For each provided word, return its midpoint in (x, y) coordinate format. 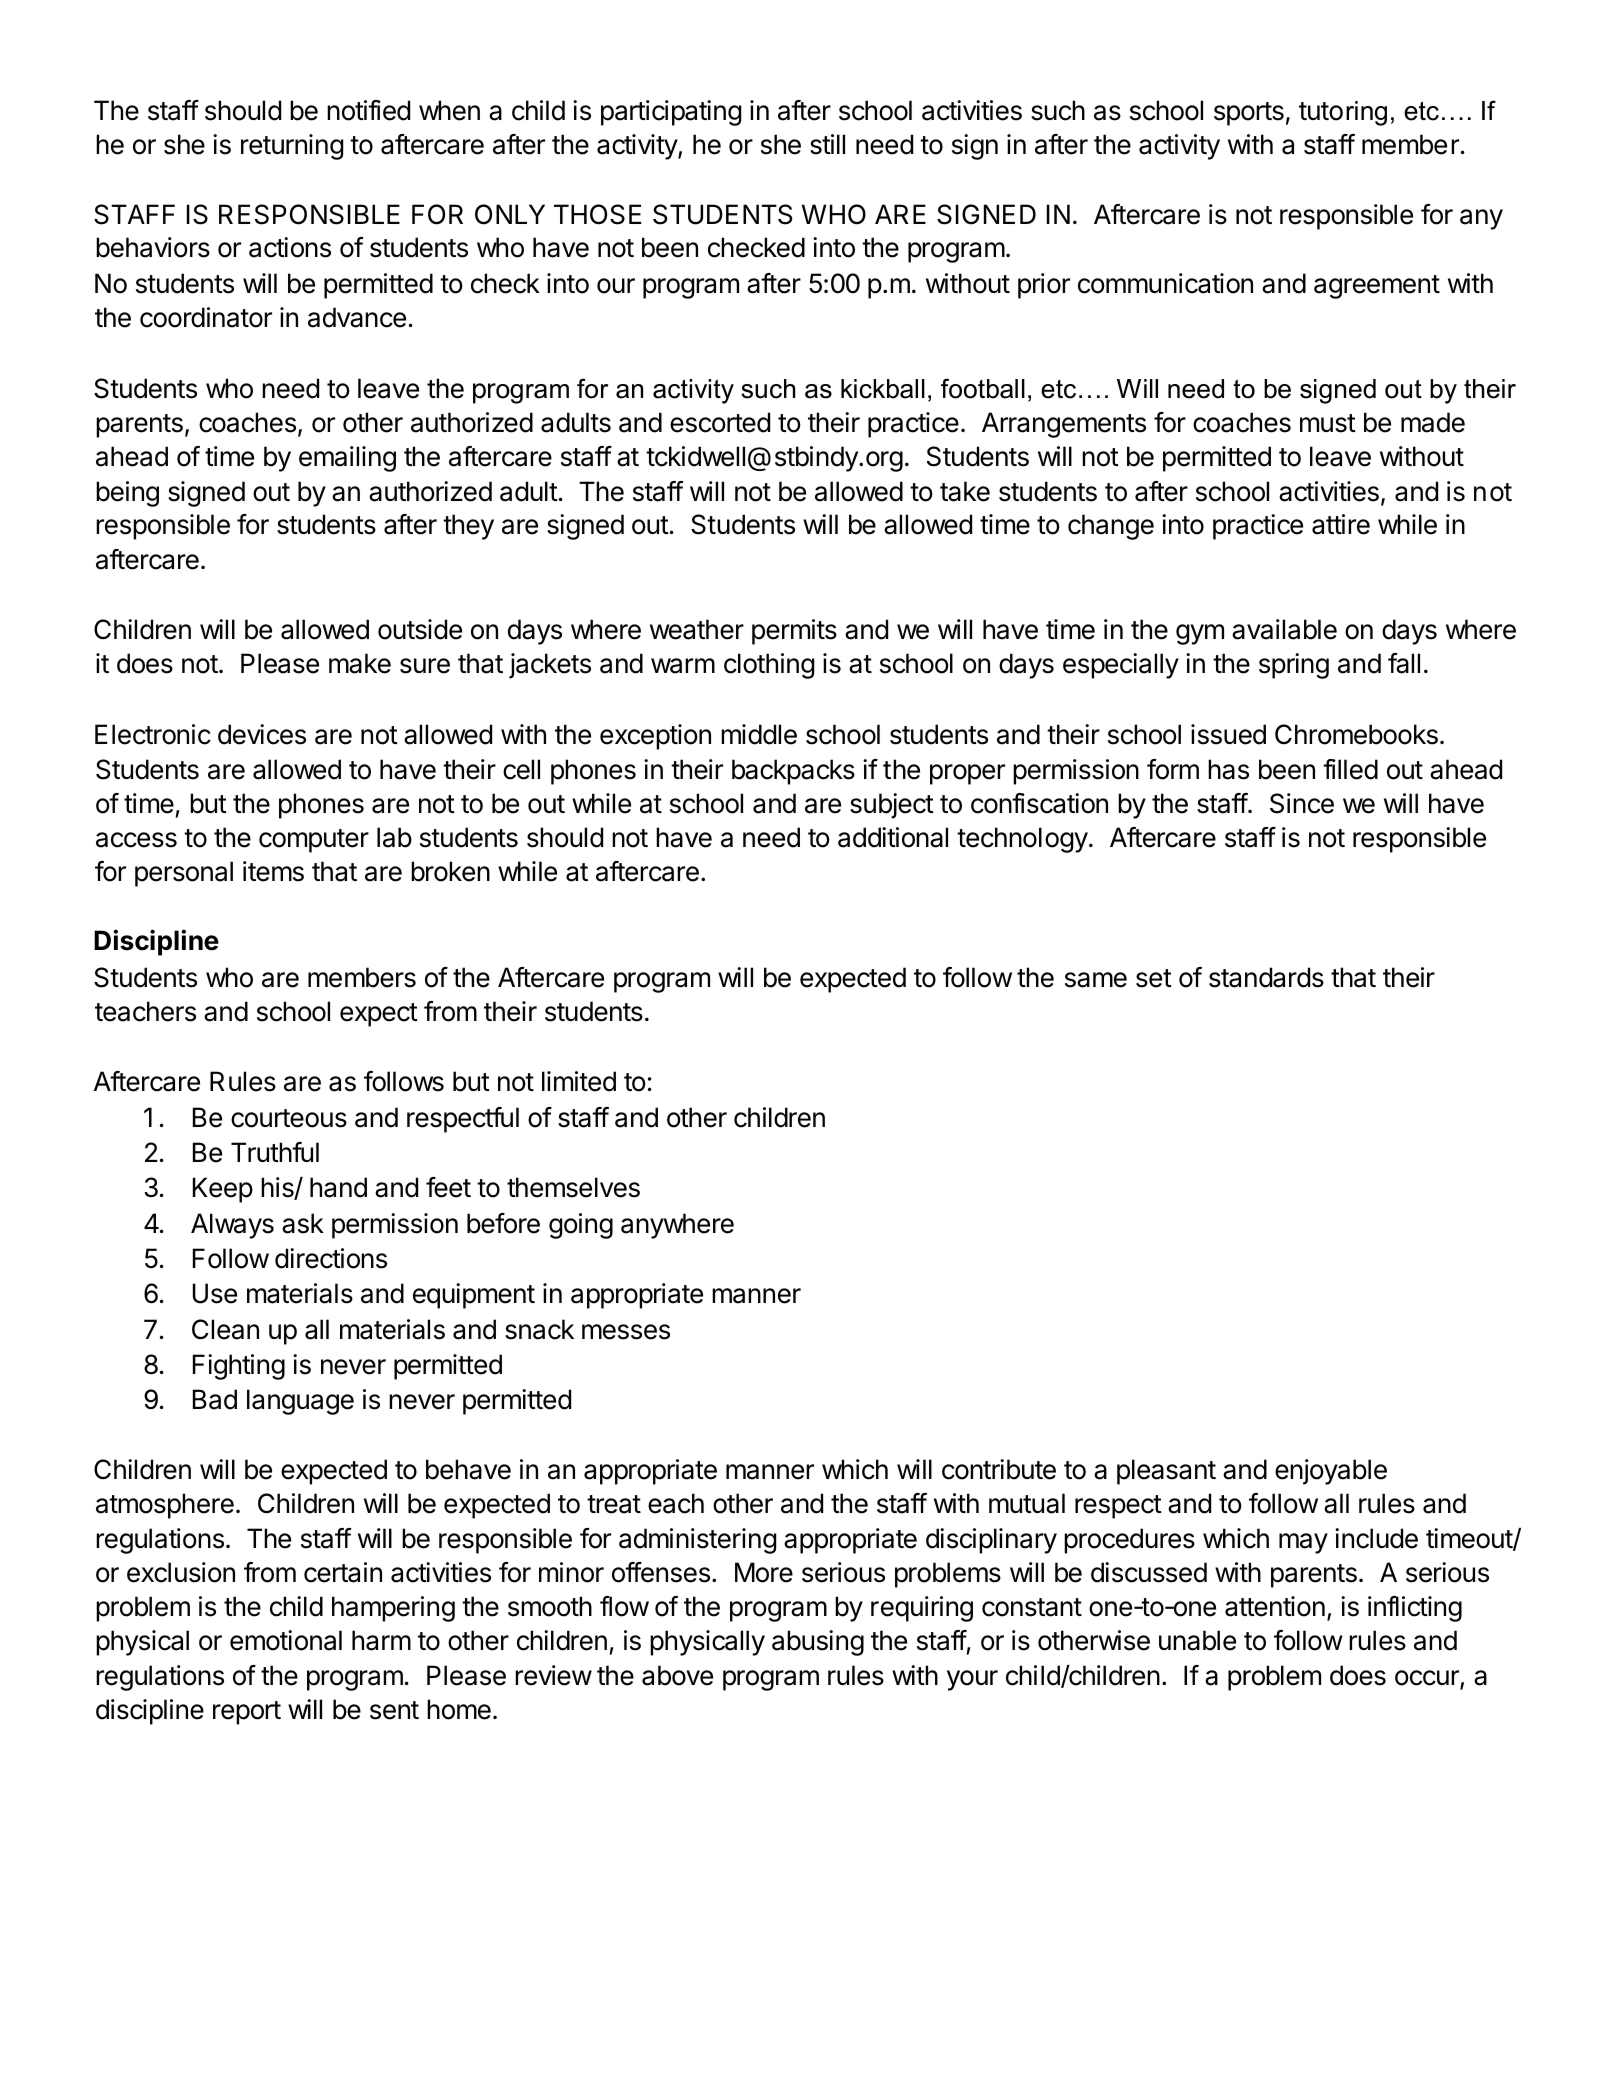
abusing (818, 1643)
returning (292, 147)
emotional (286, 1640)
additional (893, 837)
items (273, 871)
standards (1266, 977)
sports (1249, 114)
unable (1197, 1640)
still (827, 144)
